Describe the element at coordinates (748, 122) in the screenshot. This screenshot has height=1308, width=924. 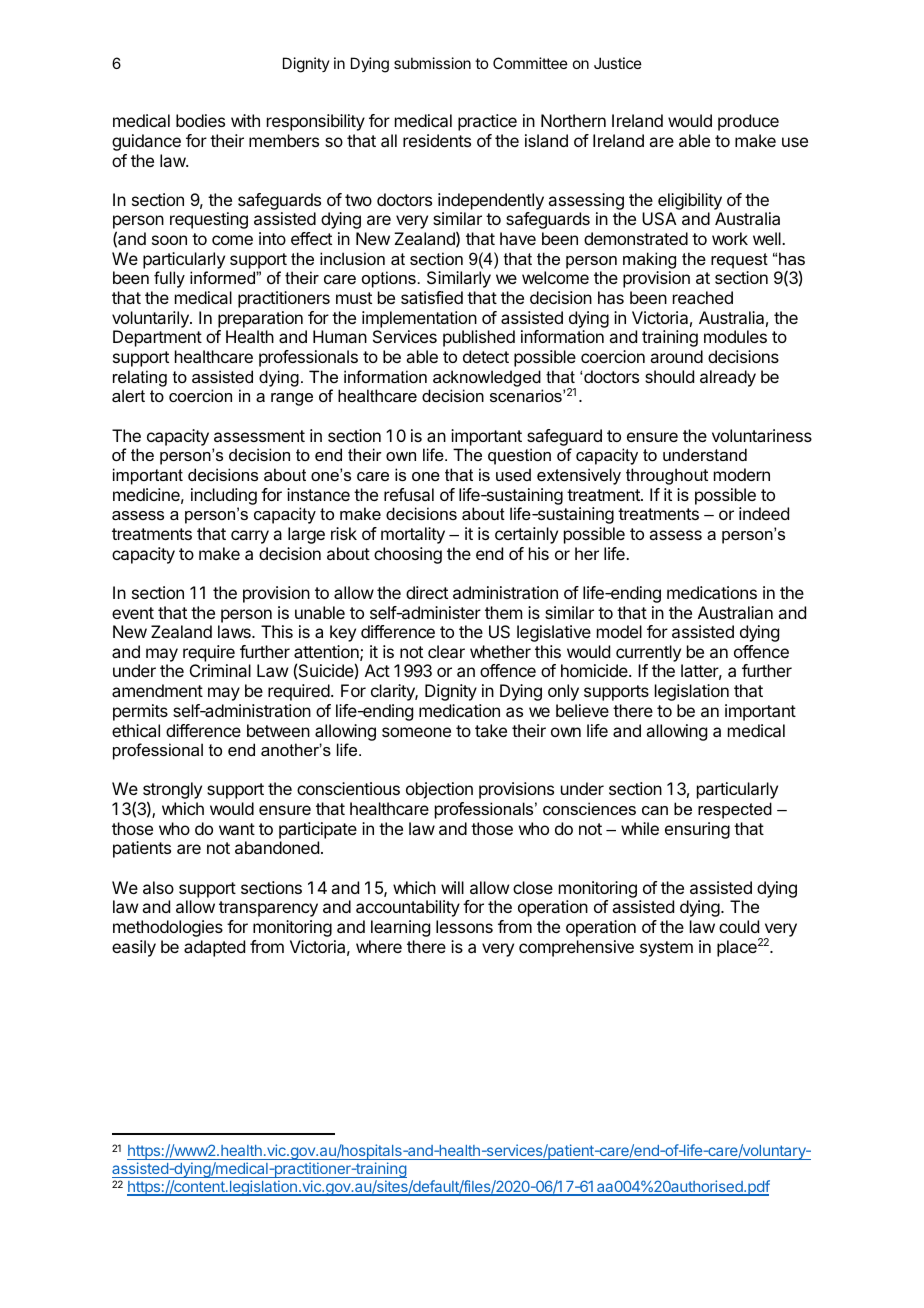
I see `produce` at that location.
